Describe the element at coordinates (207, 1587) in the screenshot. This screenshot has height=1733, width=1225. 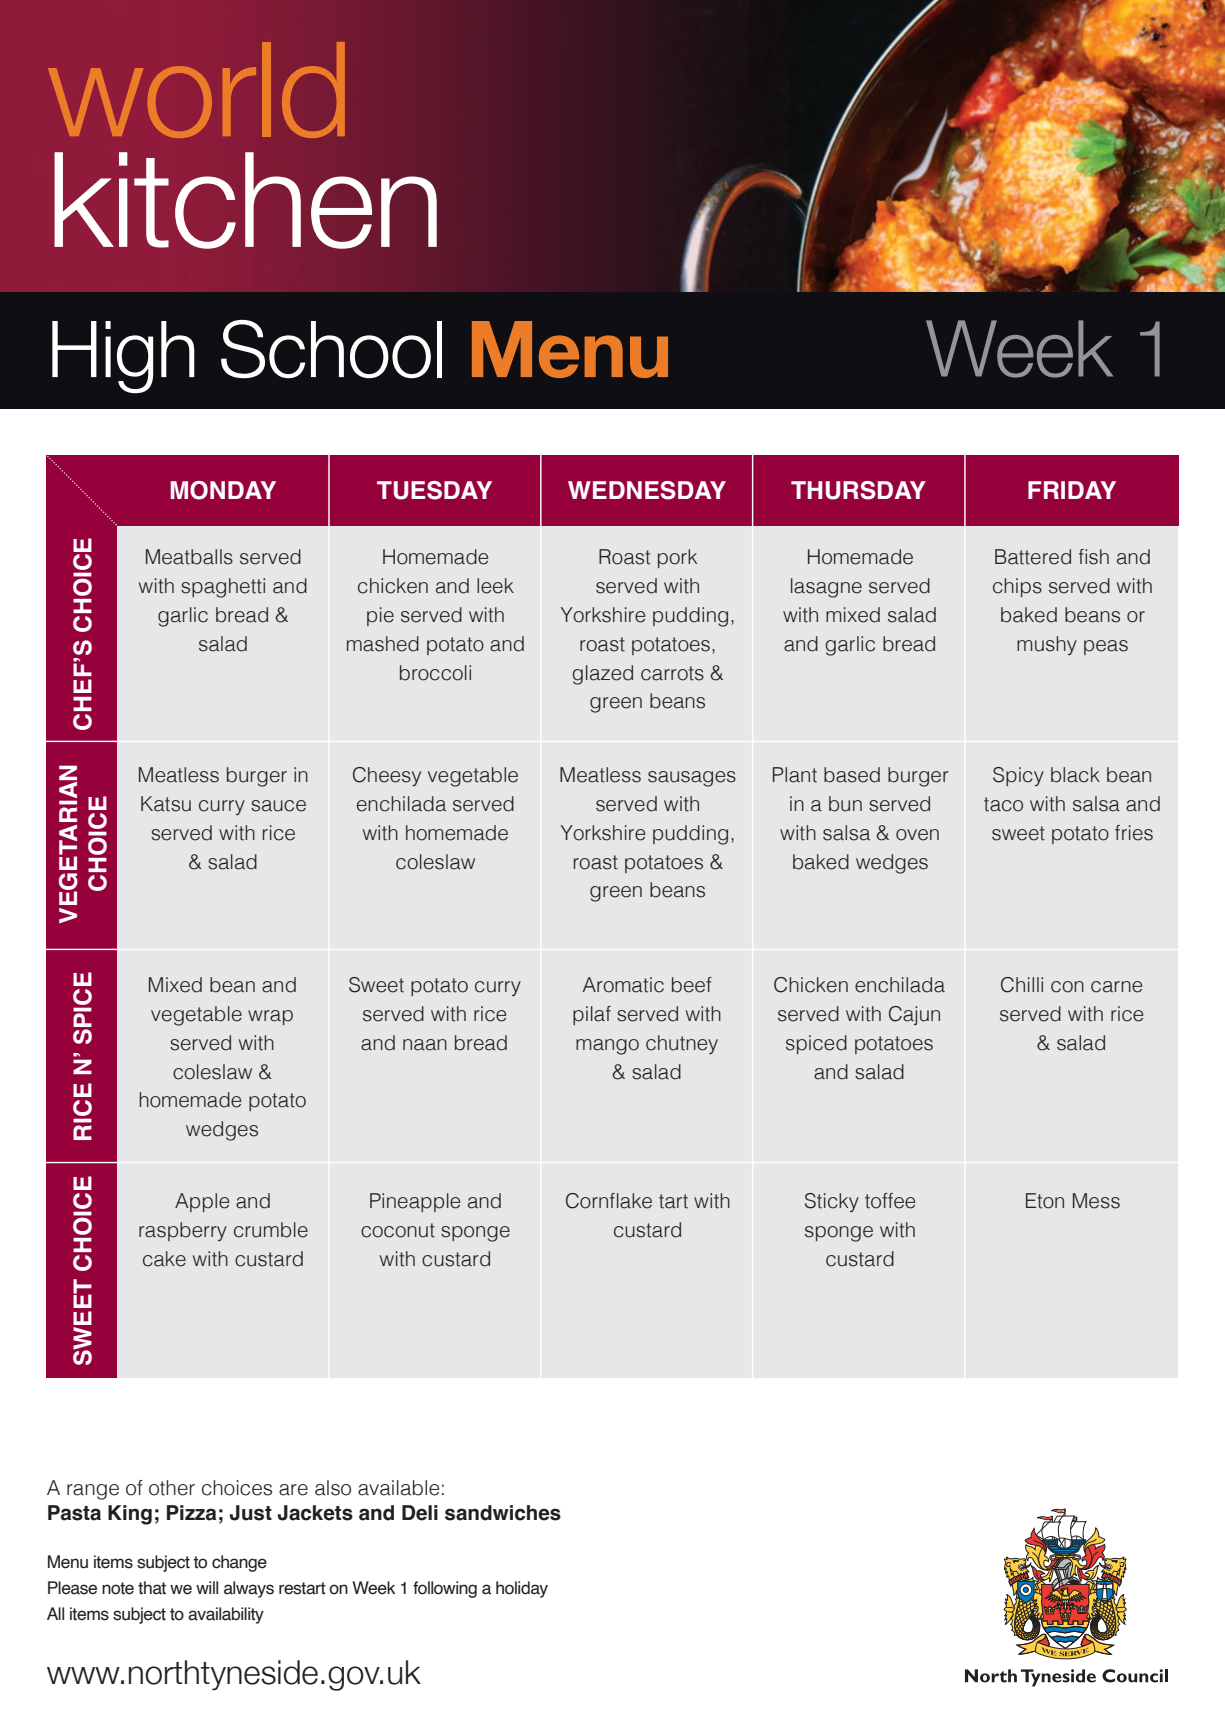
I see `will` at that location.
